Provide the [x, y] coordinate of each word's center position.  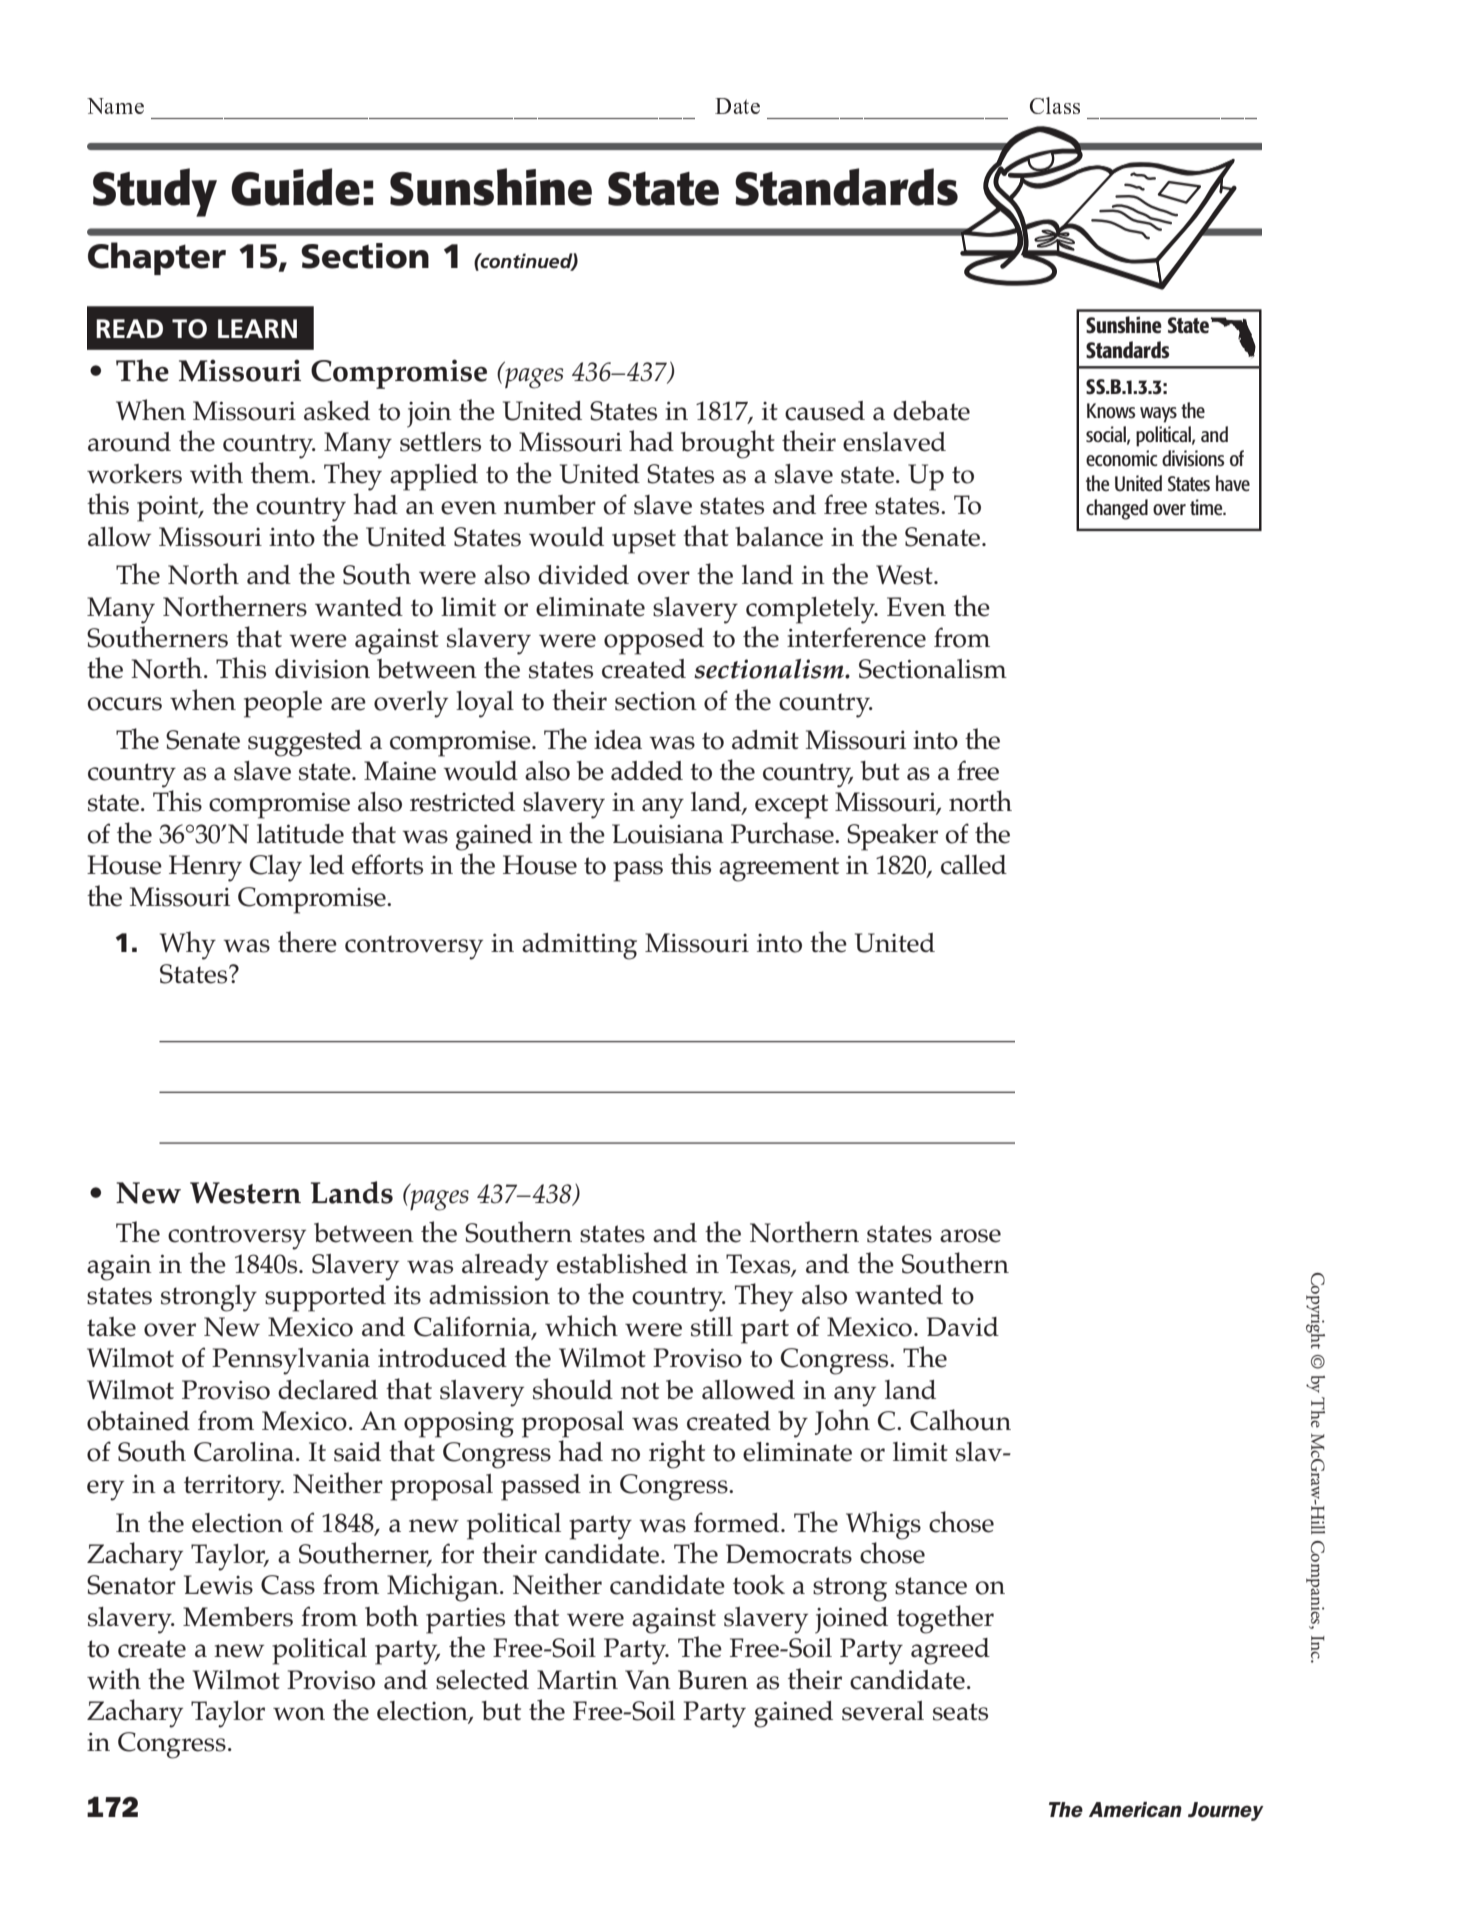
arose [970, 1236]
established [622, 1263]
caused [825, 411]
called [974, 865]
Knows [1111, 410]
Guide [295, 187]
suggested [305, 743]
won [299, 1714]
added [647, 771]
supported [325, 1298]
